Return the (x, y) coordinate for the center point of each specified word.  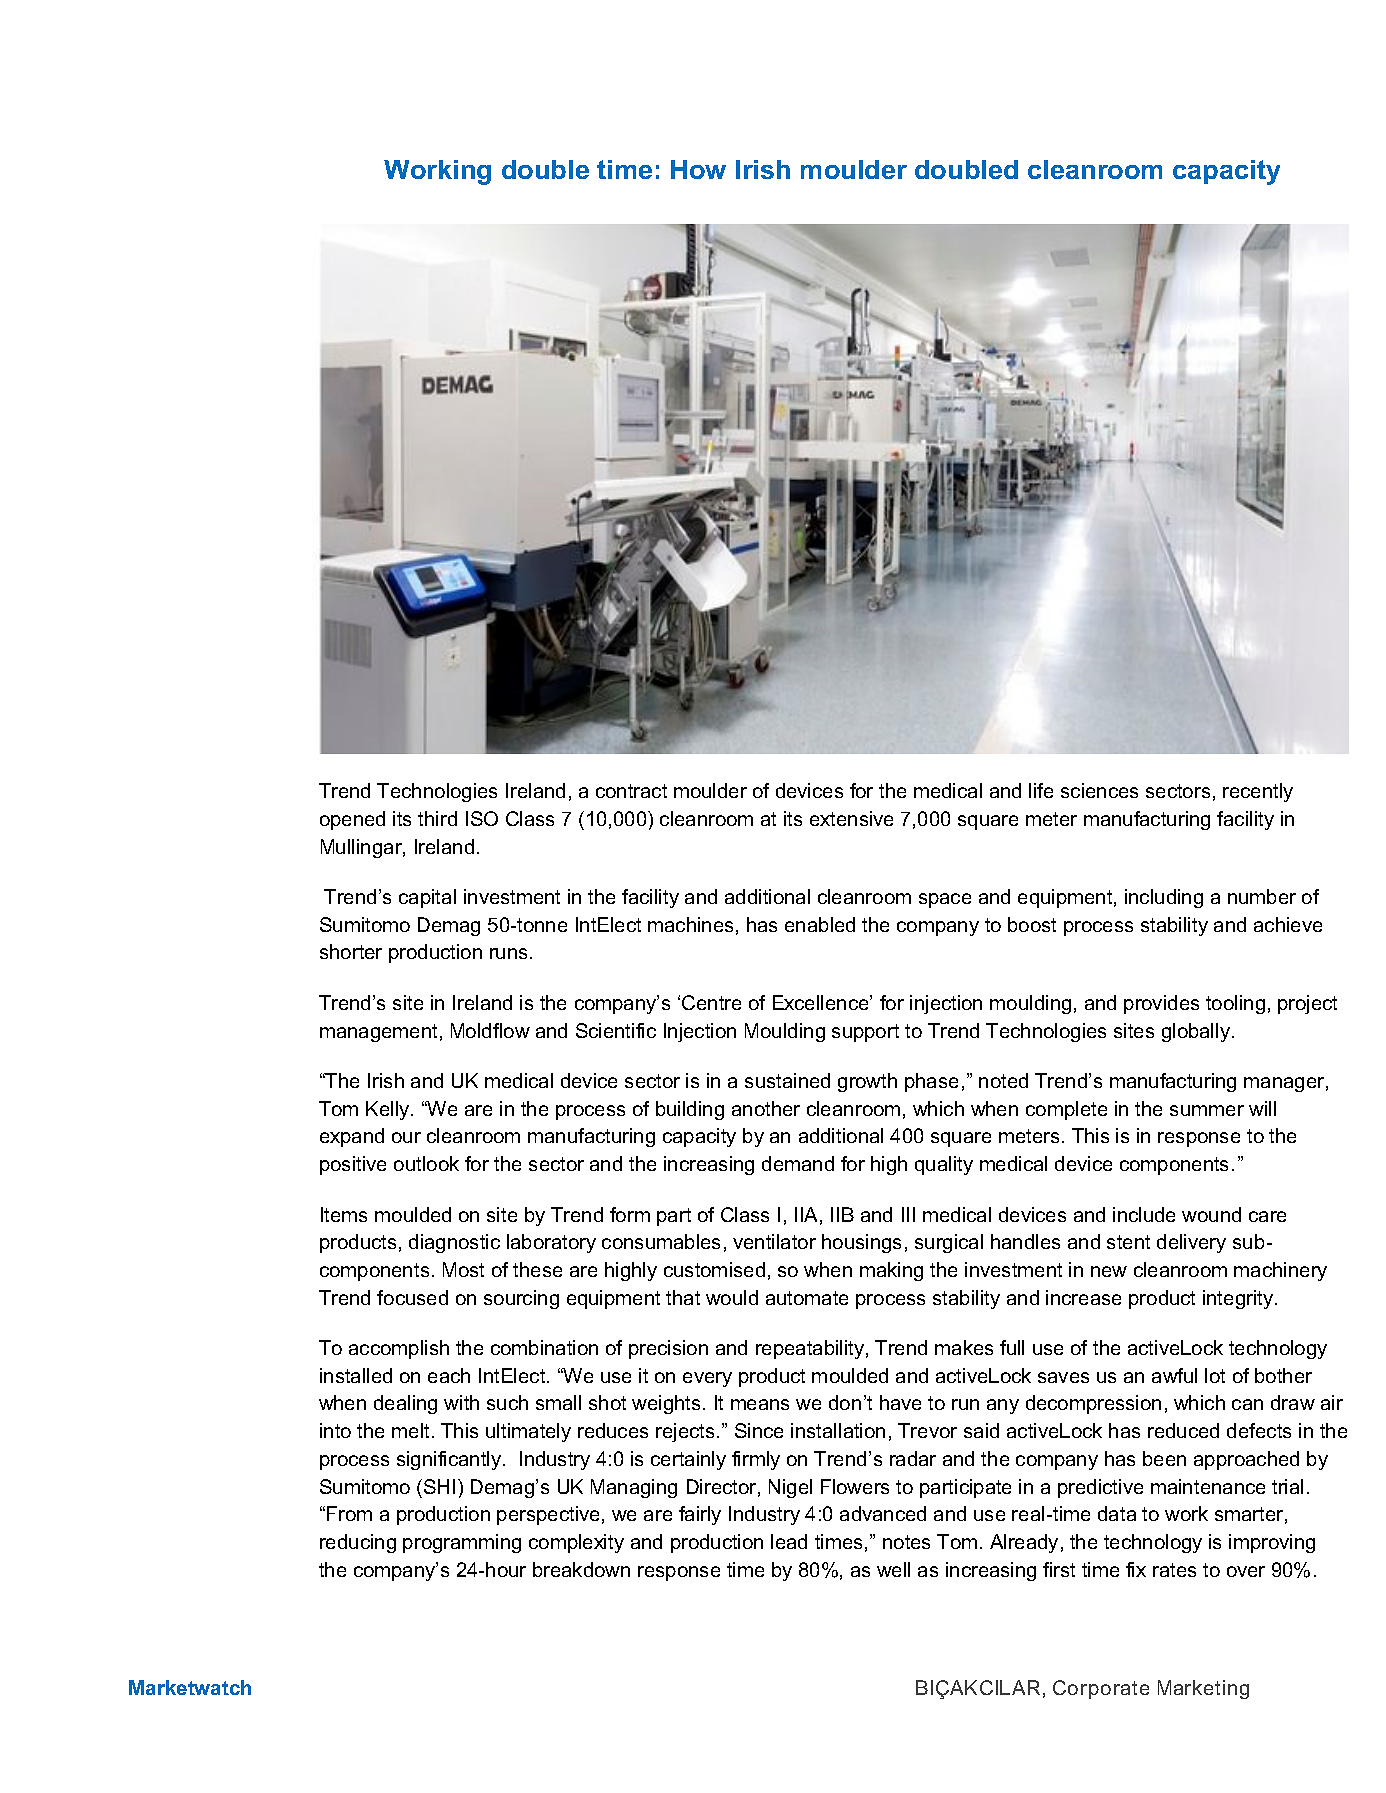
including (1164, 898)
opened (352, 820)
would (732, 1297)
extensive (851, 818)
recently (1258, 792)
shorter (351, 951)
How (698, 169)
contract (631, 791)
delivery (1191, 1243)
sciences (1099, 790)
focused (412, 1297)
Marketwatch (190, 1687)
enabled (820, 924)
